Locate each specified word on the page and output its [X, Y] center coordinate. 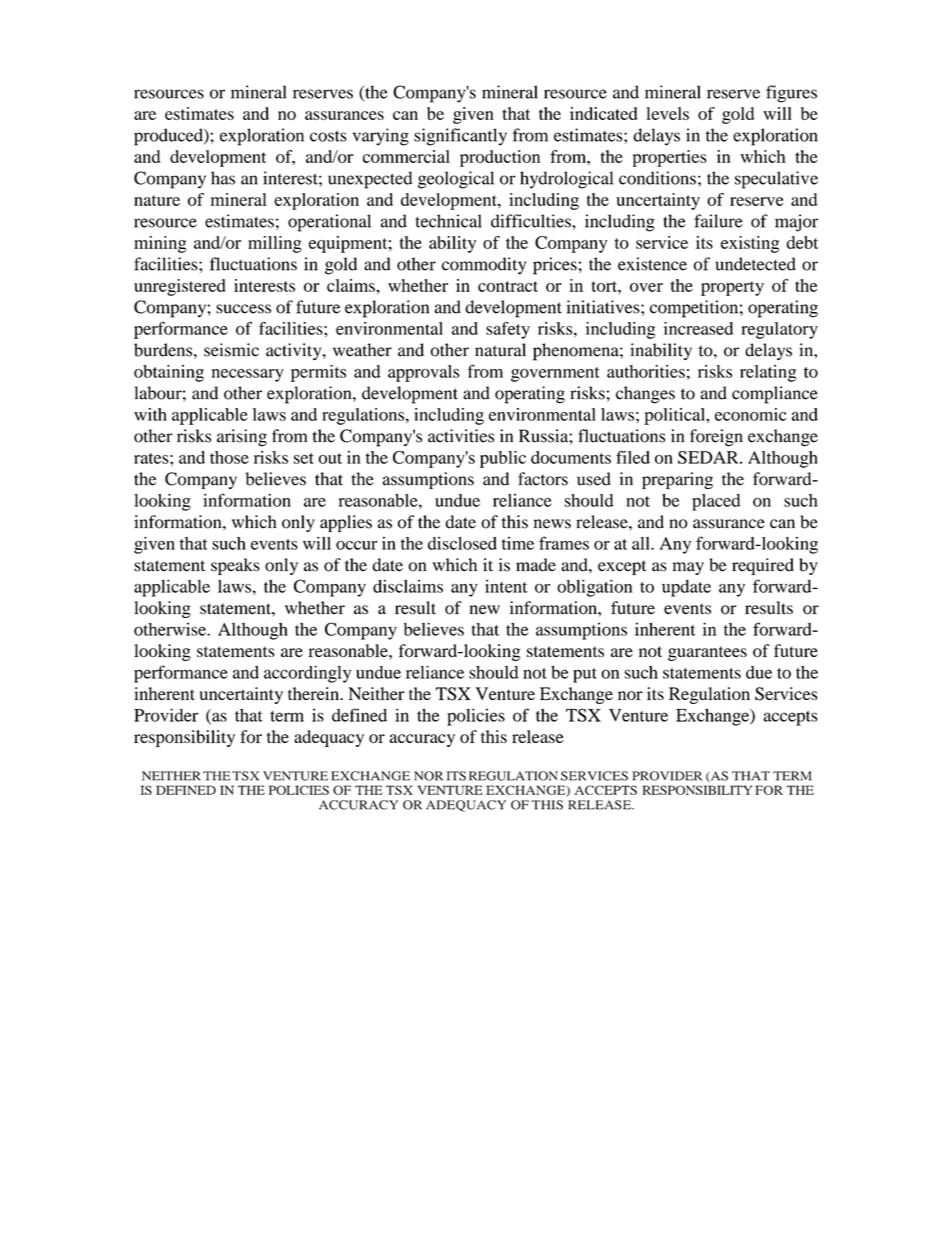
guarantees [707, 653]
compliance [775, 395]
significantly [460, 137]
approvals [424, 373]
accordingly [307, 674]
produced [169, 137]
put [585, 675]
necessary [248, 375]
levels [667, 113]
